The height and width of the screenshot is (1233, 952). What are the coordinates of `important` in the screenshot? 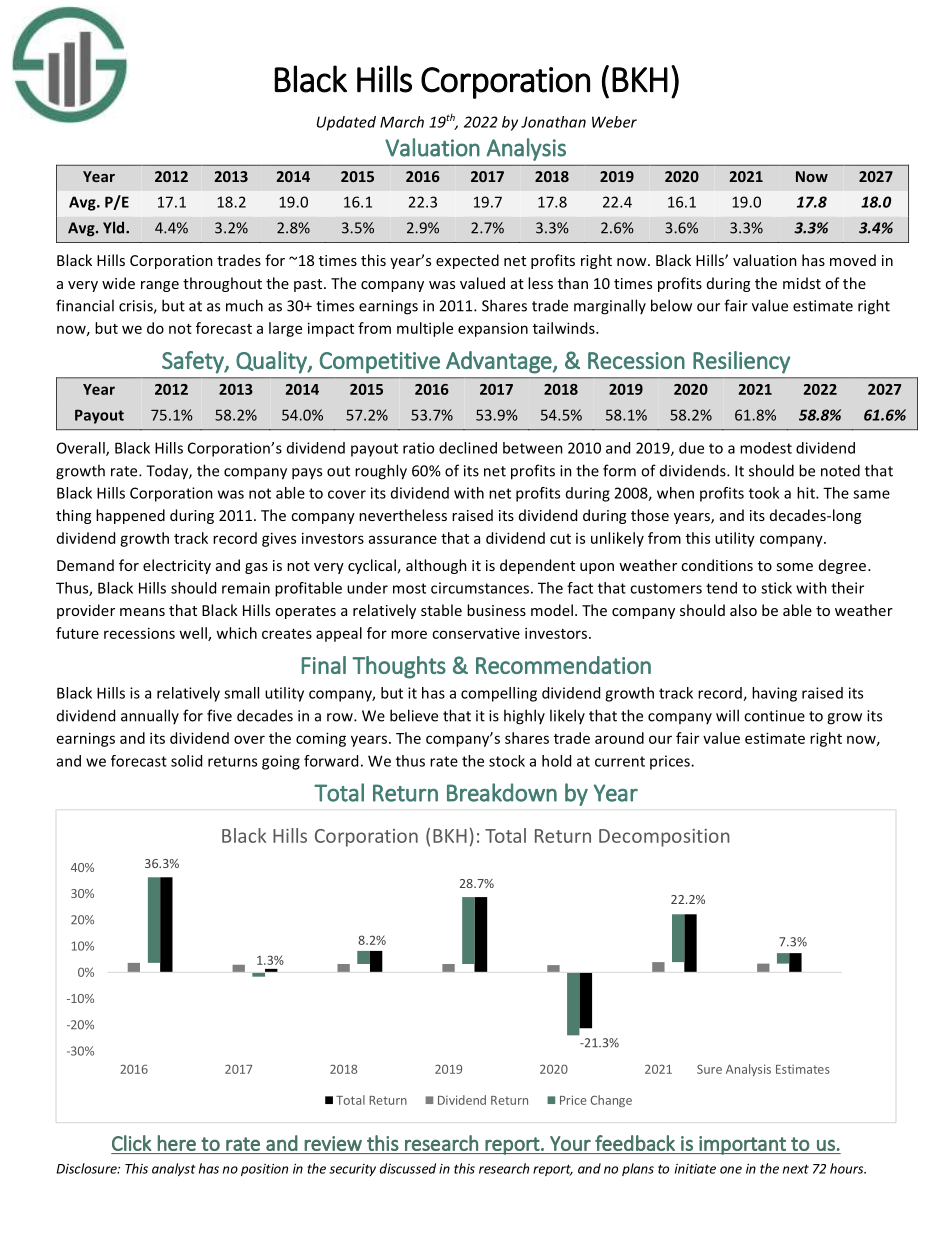 It's located at (742, 1145).
